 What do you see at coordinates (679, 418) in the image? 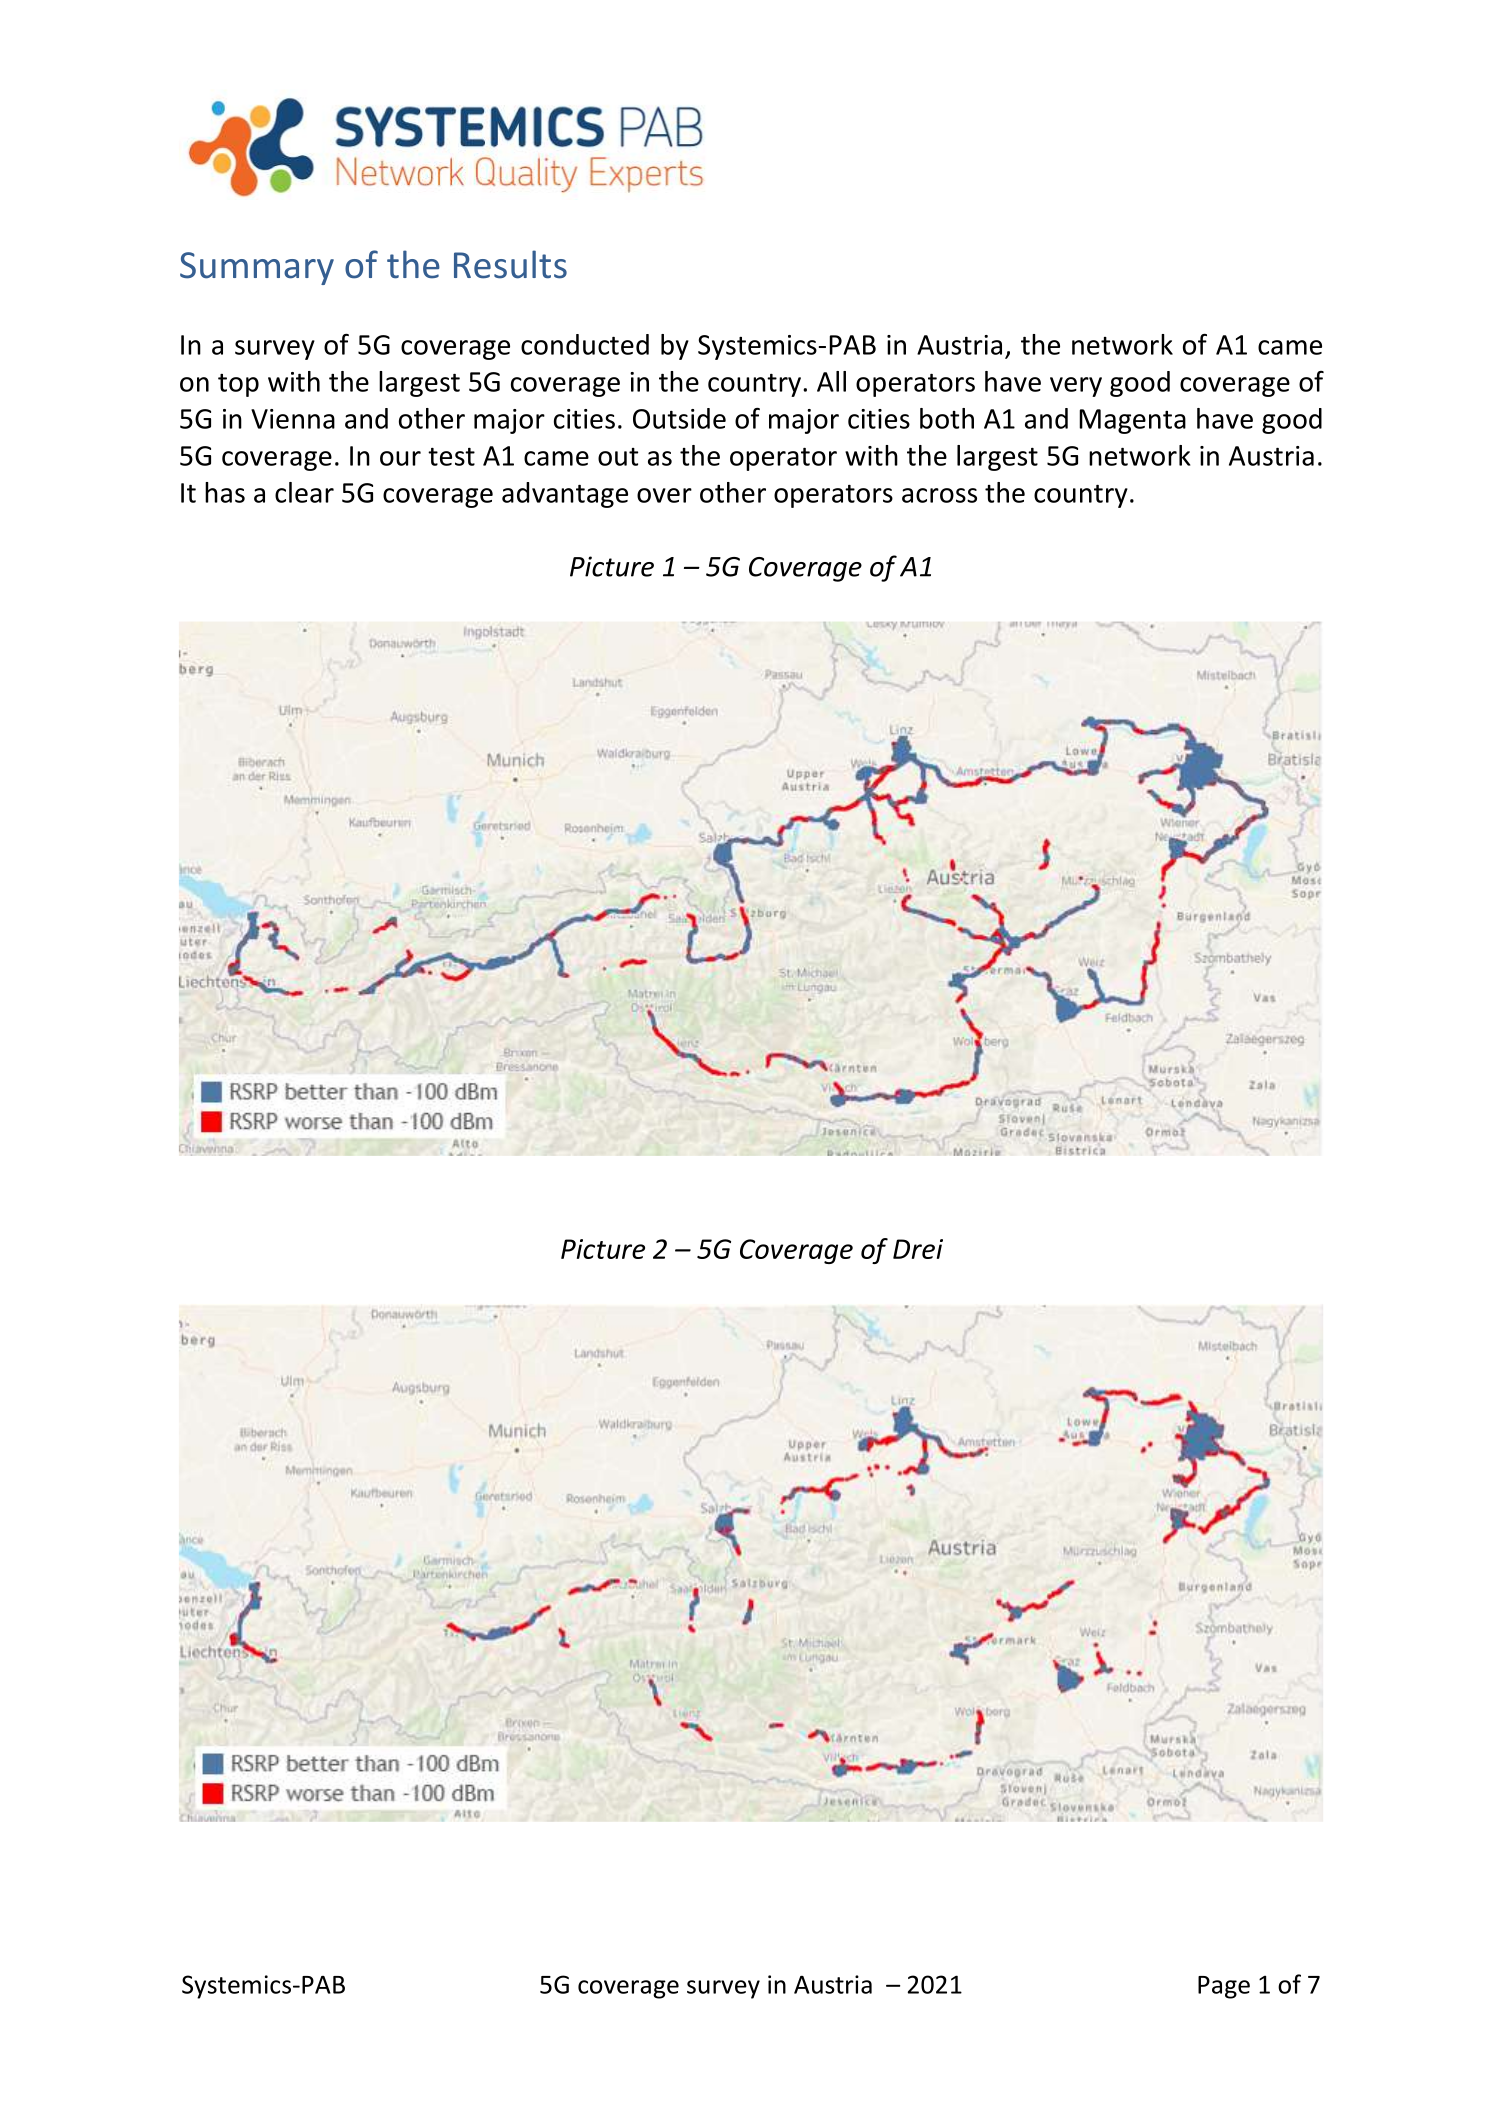
I see `Outside` at bounding box center [679, 418].
